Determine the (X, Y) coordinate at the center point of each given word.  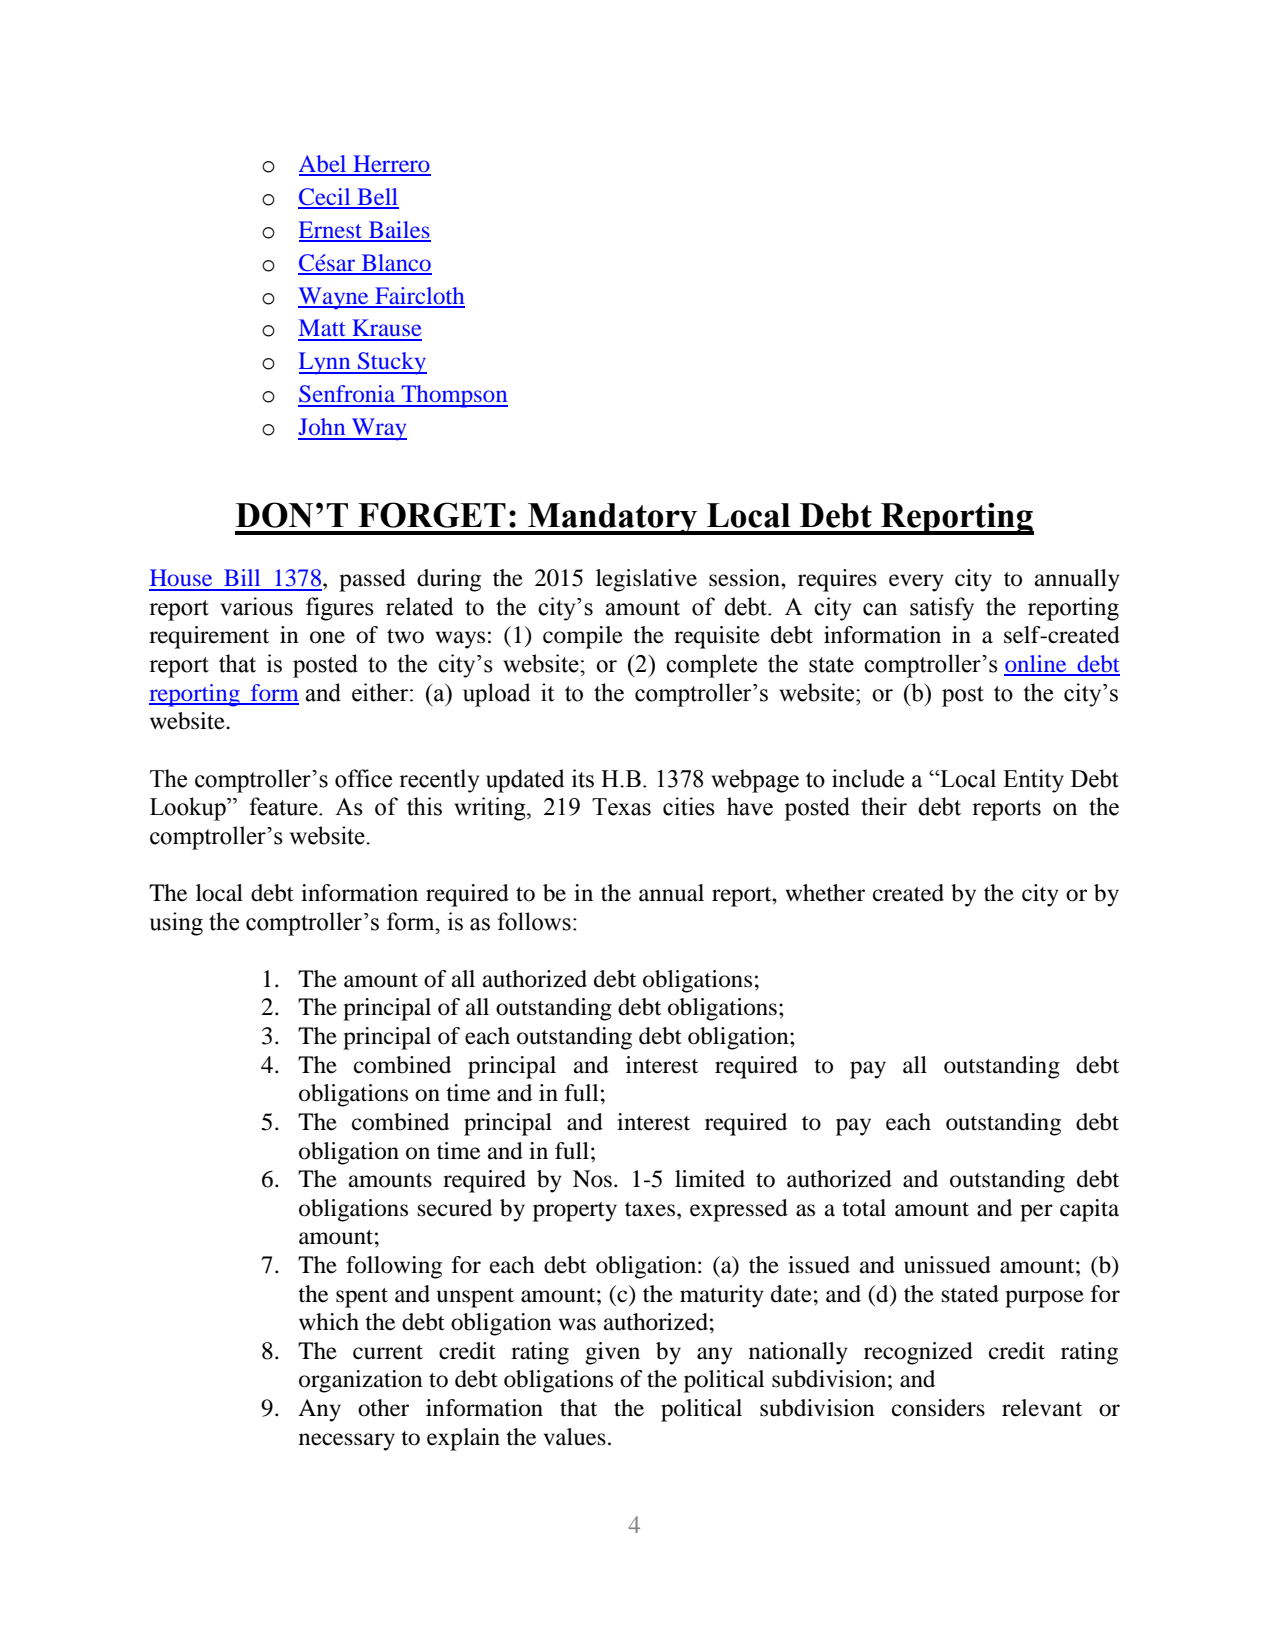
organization (361, 1381)
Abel (324, 165)
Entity (1033, 781)
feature (284, 806)
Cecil (325, 198)
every (916, 583)
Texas (621, 807)
